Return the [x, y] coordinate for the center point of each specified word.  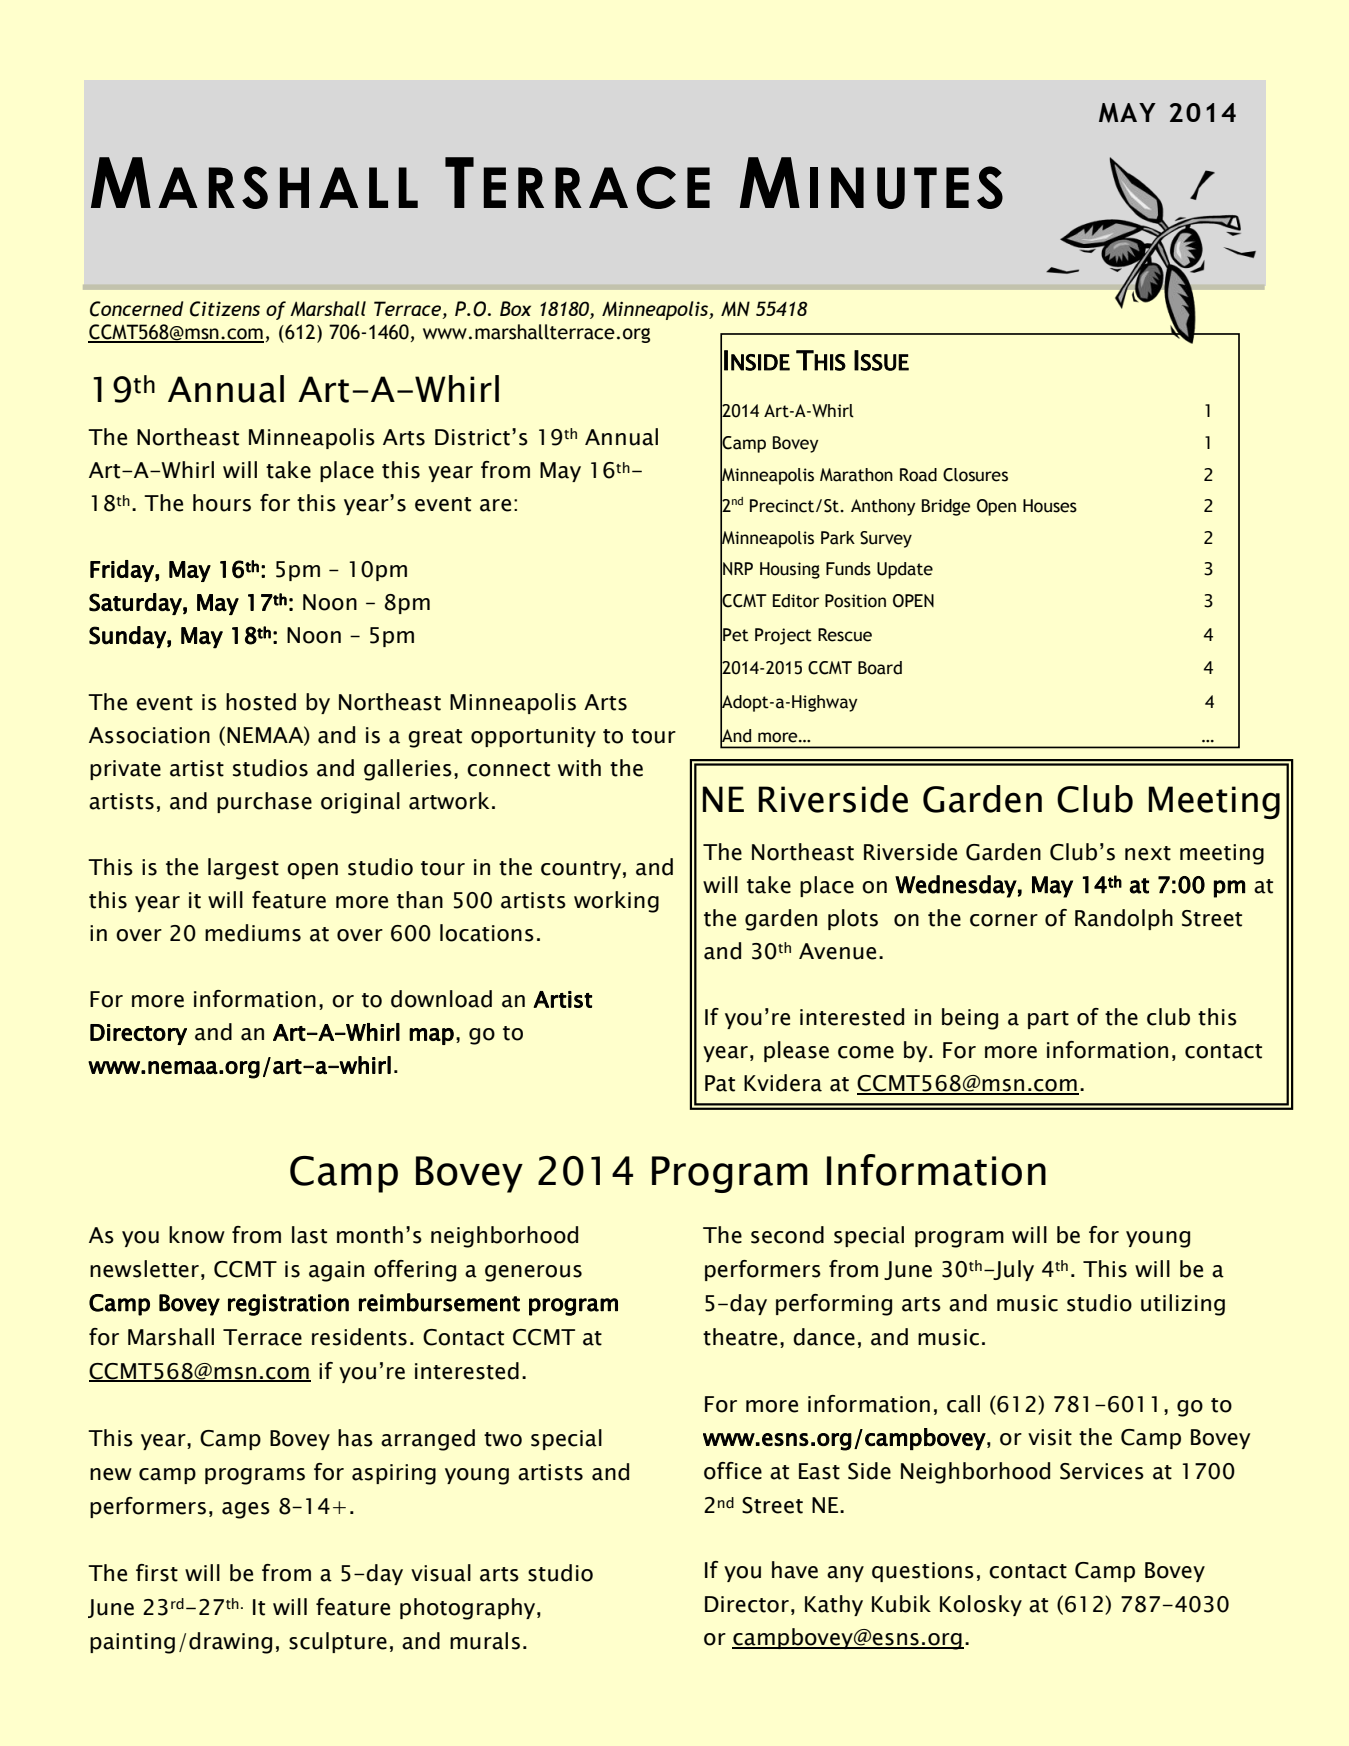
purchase [264, 802]
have [795, 1570]
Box [515, 308]
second [787, 1235]
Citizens [225, 309]
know [197, 1235]
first [157, 1573]
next [1148, 853]
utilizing [1183, 1305]
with [579, 768]
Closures [975, 475]
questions [923, 1572]
